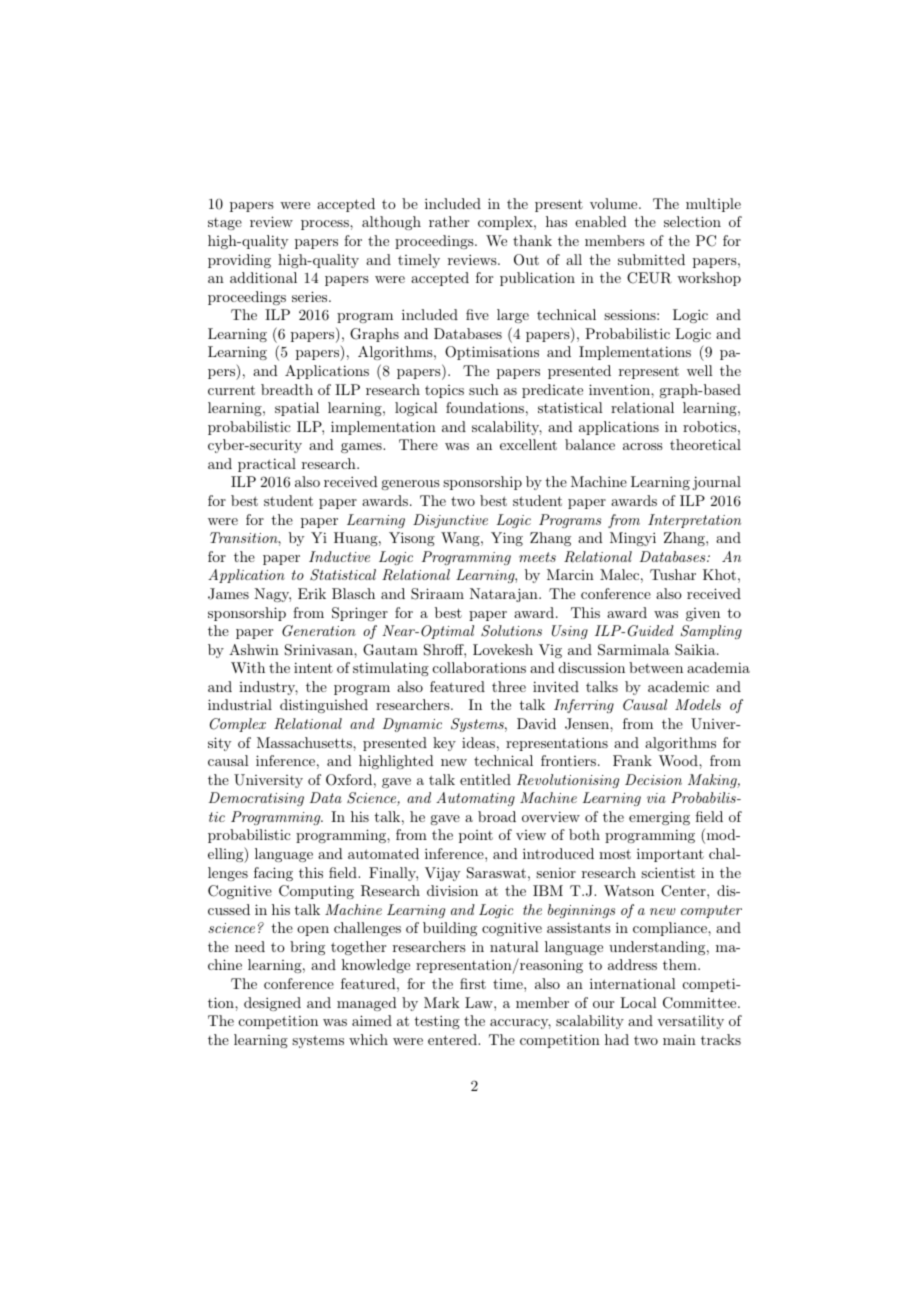 This screenshot has width=924, height=1308. Describe the element at coordinates (307, 948) in the screenshot. I see `bring` at that location.
